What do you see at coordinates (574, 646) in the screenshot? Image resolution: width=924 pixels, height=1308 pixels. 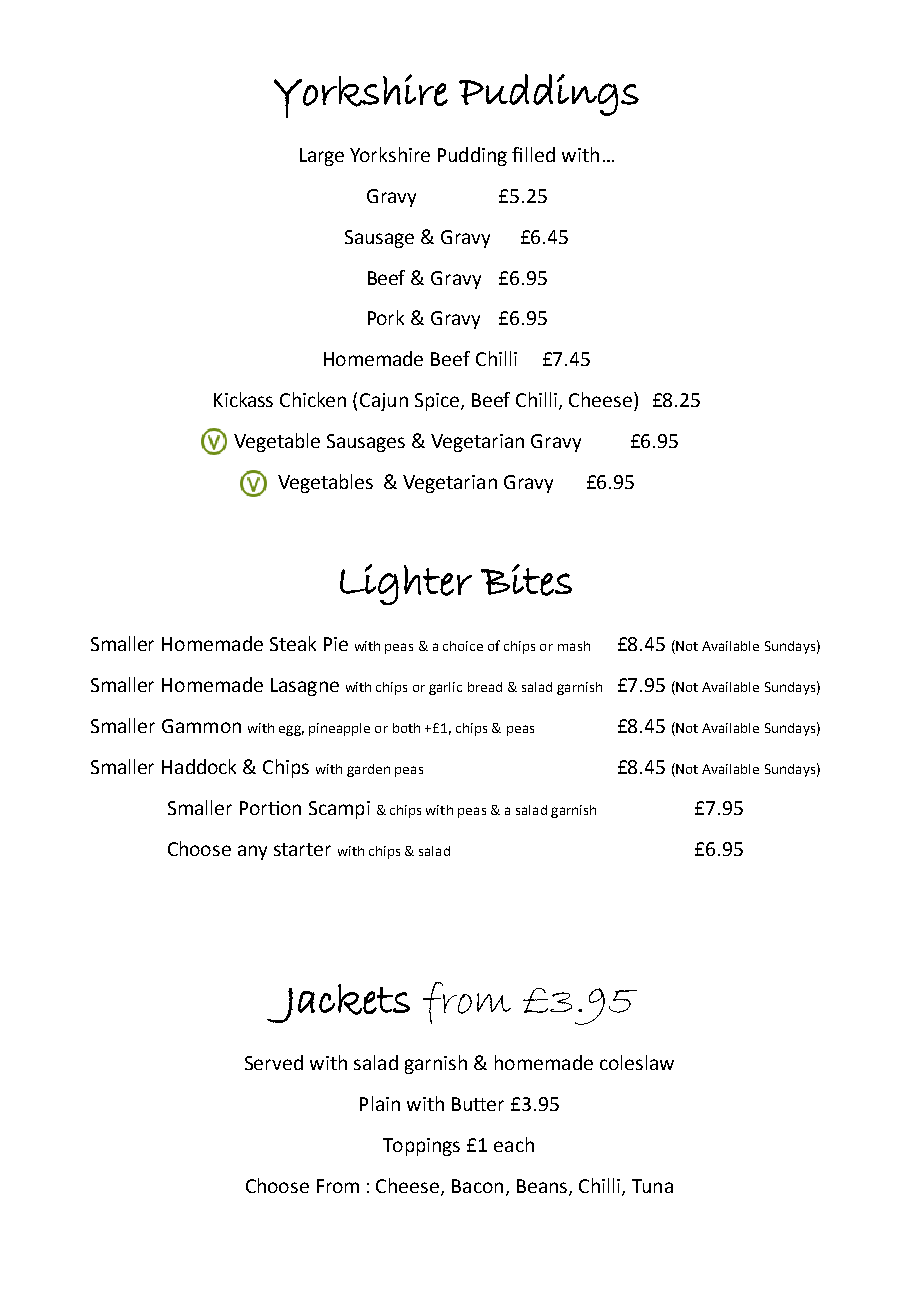 I see `mash` at bounding box center [574, 646].
